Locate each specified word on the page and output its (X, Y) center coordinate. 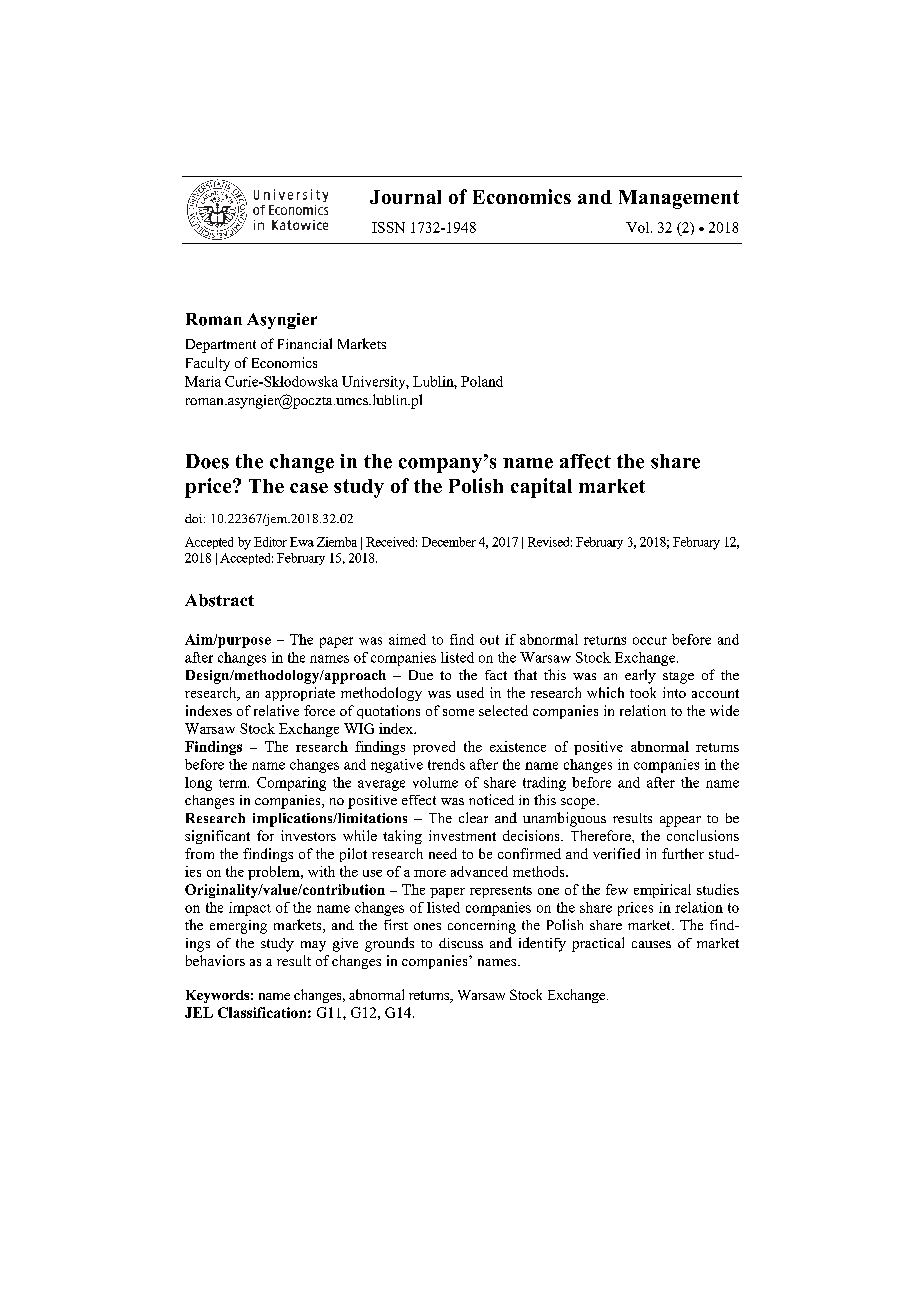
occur (650, 641)
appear (680, 821)
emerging (238, 927)
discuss (461, 943)
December (449, 542)
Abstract (219, 600)
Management (679, 199)
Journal (405, 197)
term (234, 783)
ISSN (388, 227)
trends (446, 764)
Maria (203, 381)
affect (585, 461)
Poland (482, 381)
